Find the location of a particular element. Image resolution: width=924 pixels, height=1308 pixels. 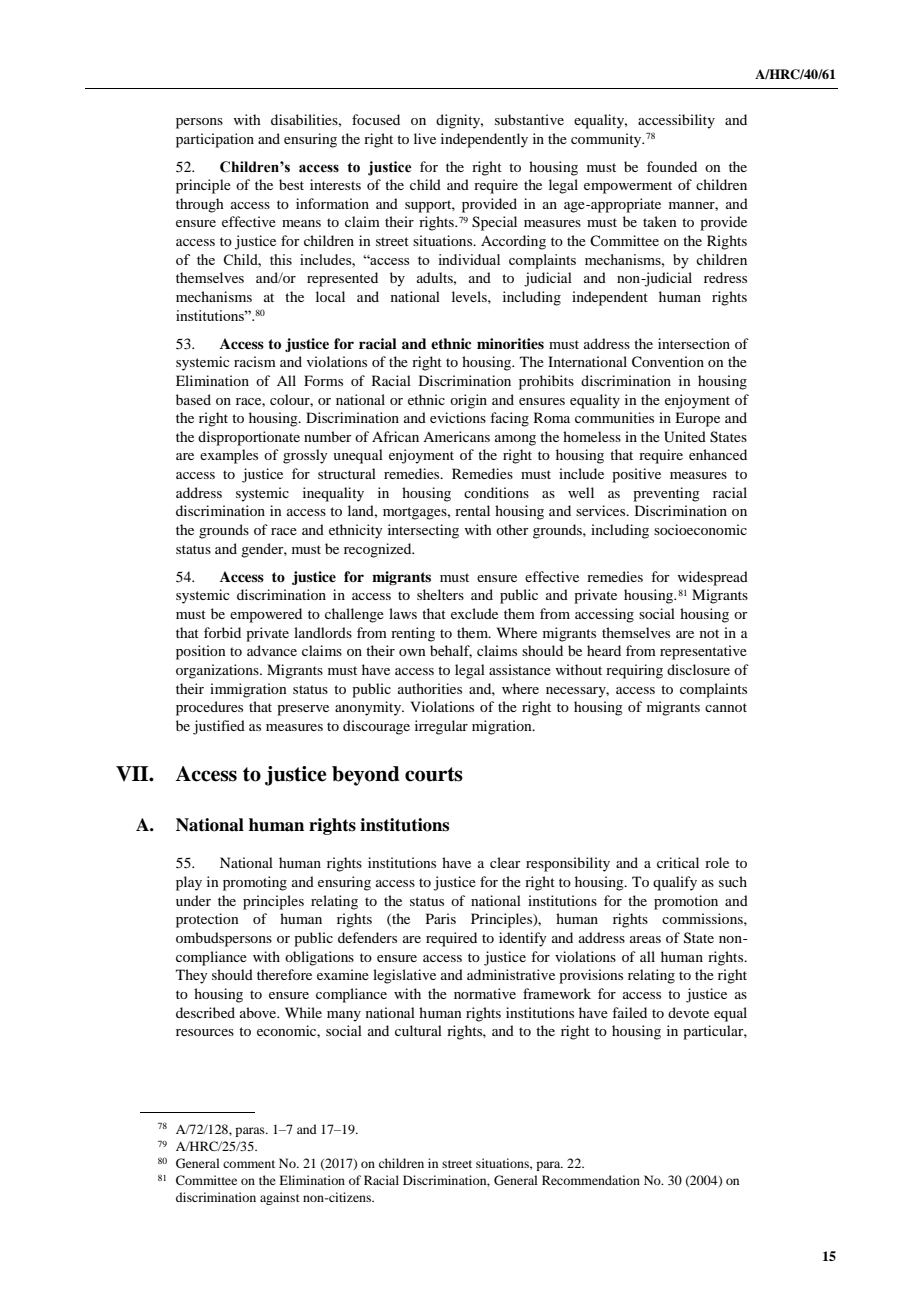

position is located at coordinates (201, 652).
